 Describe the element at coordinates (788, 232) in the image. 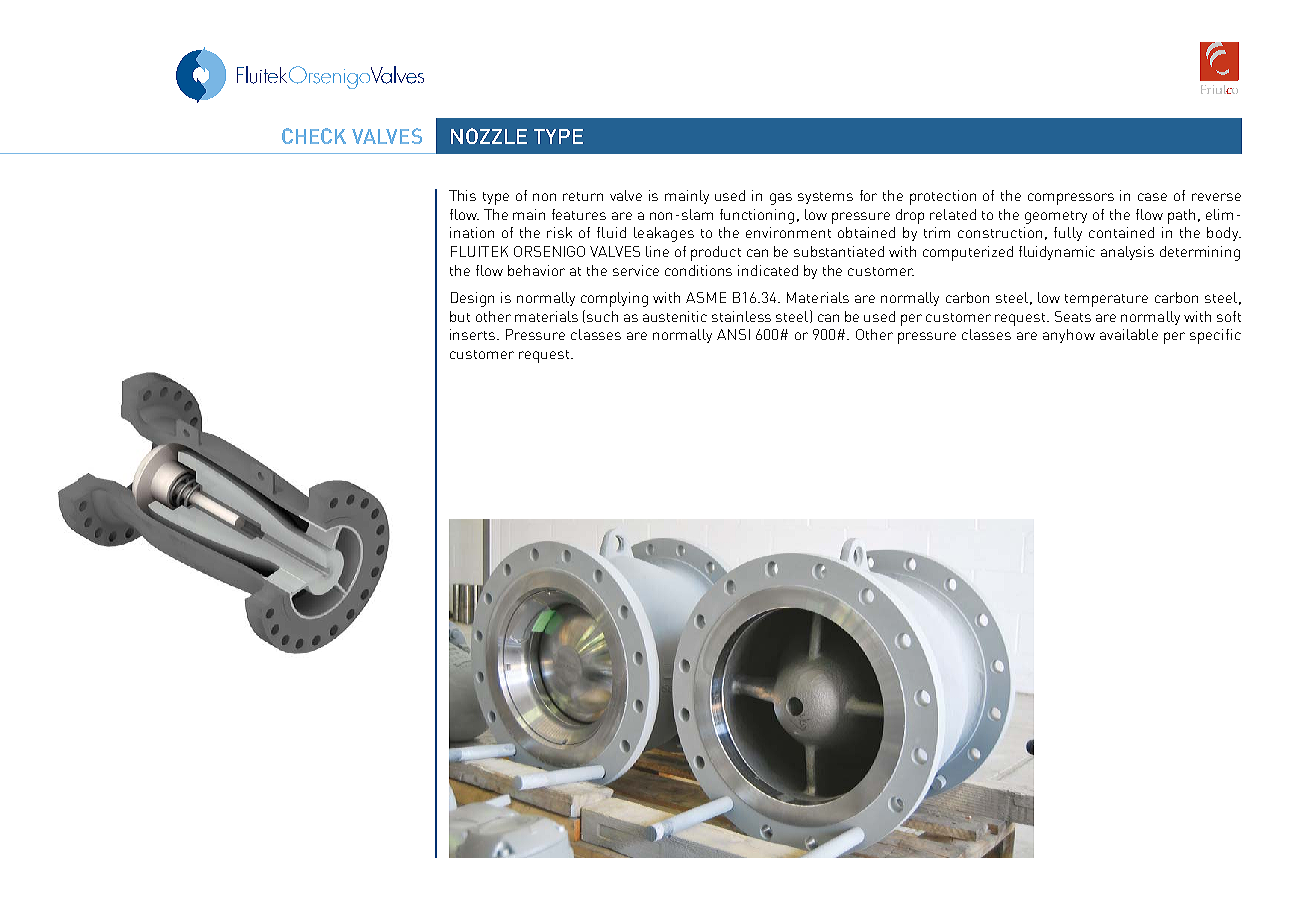

I see `environment` at that location.
